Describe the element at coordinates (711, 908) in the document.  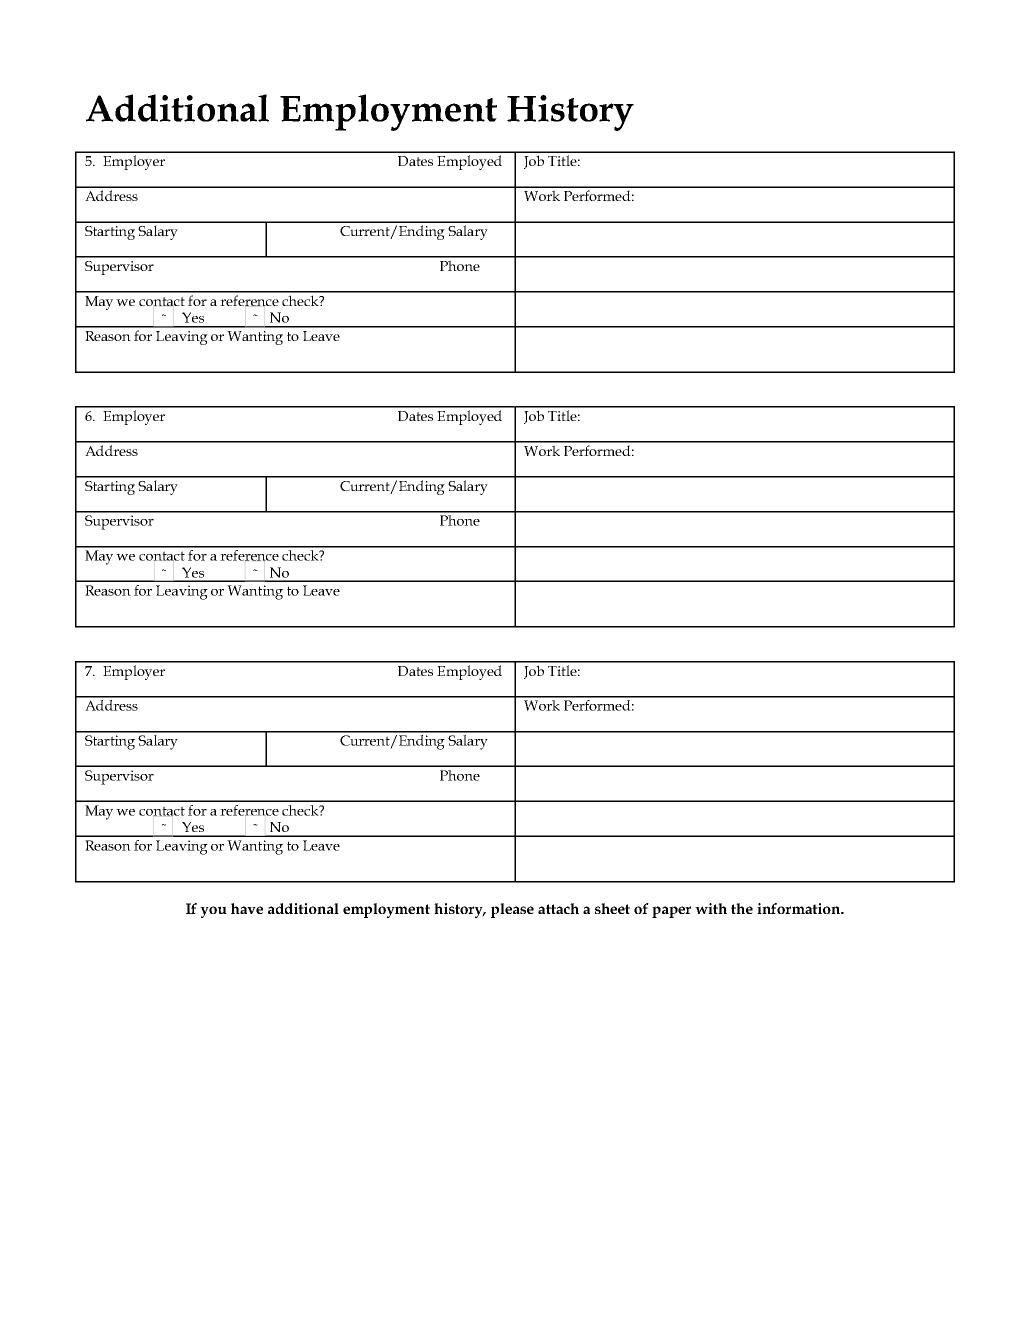
I see `with` at that location.
